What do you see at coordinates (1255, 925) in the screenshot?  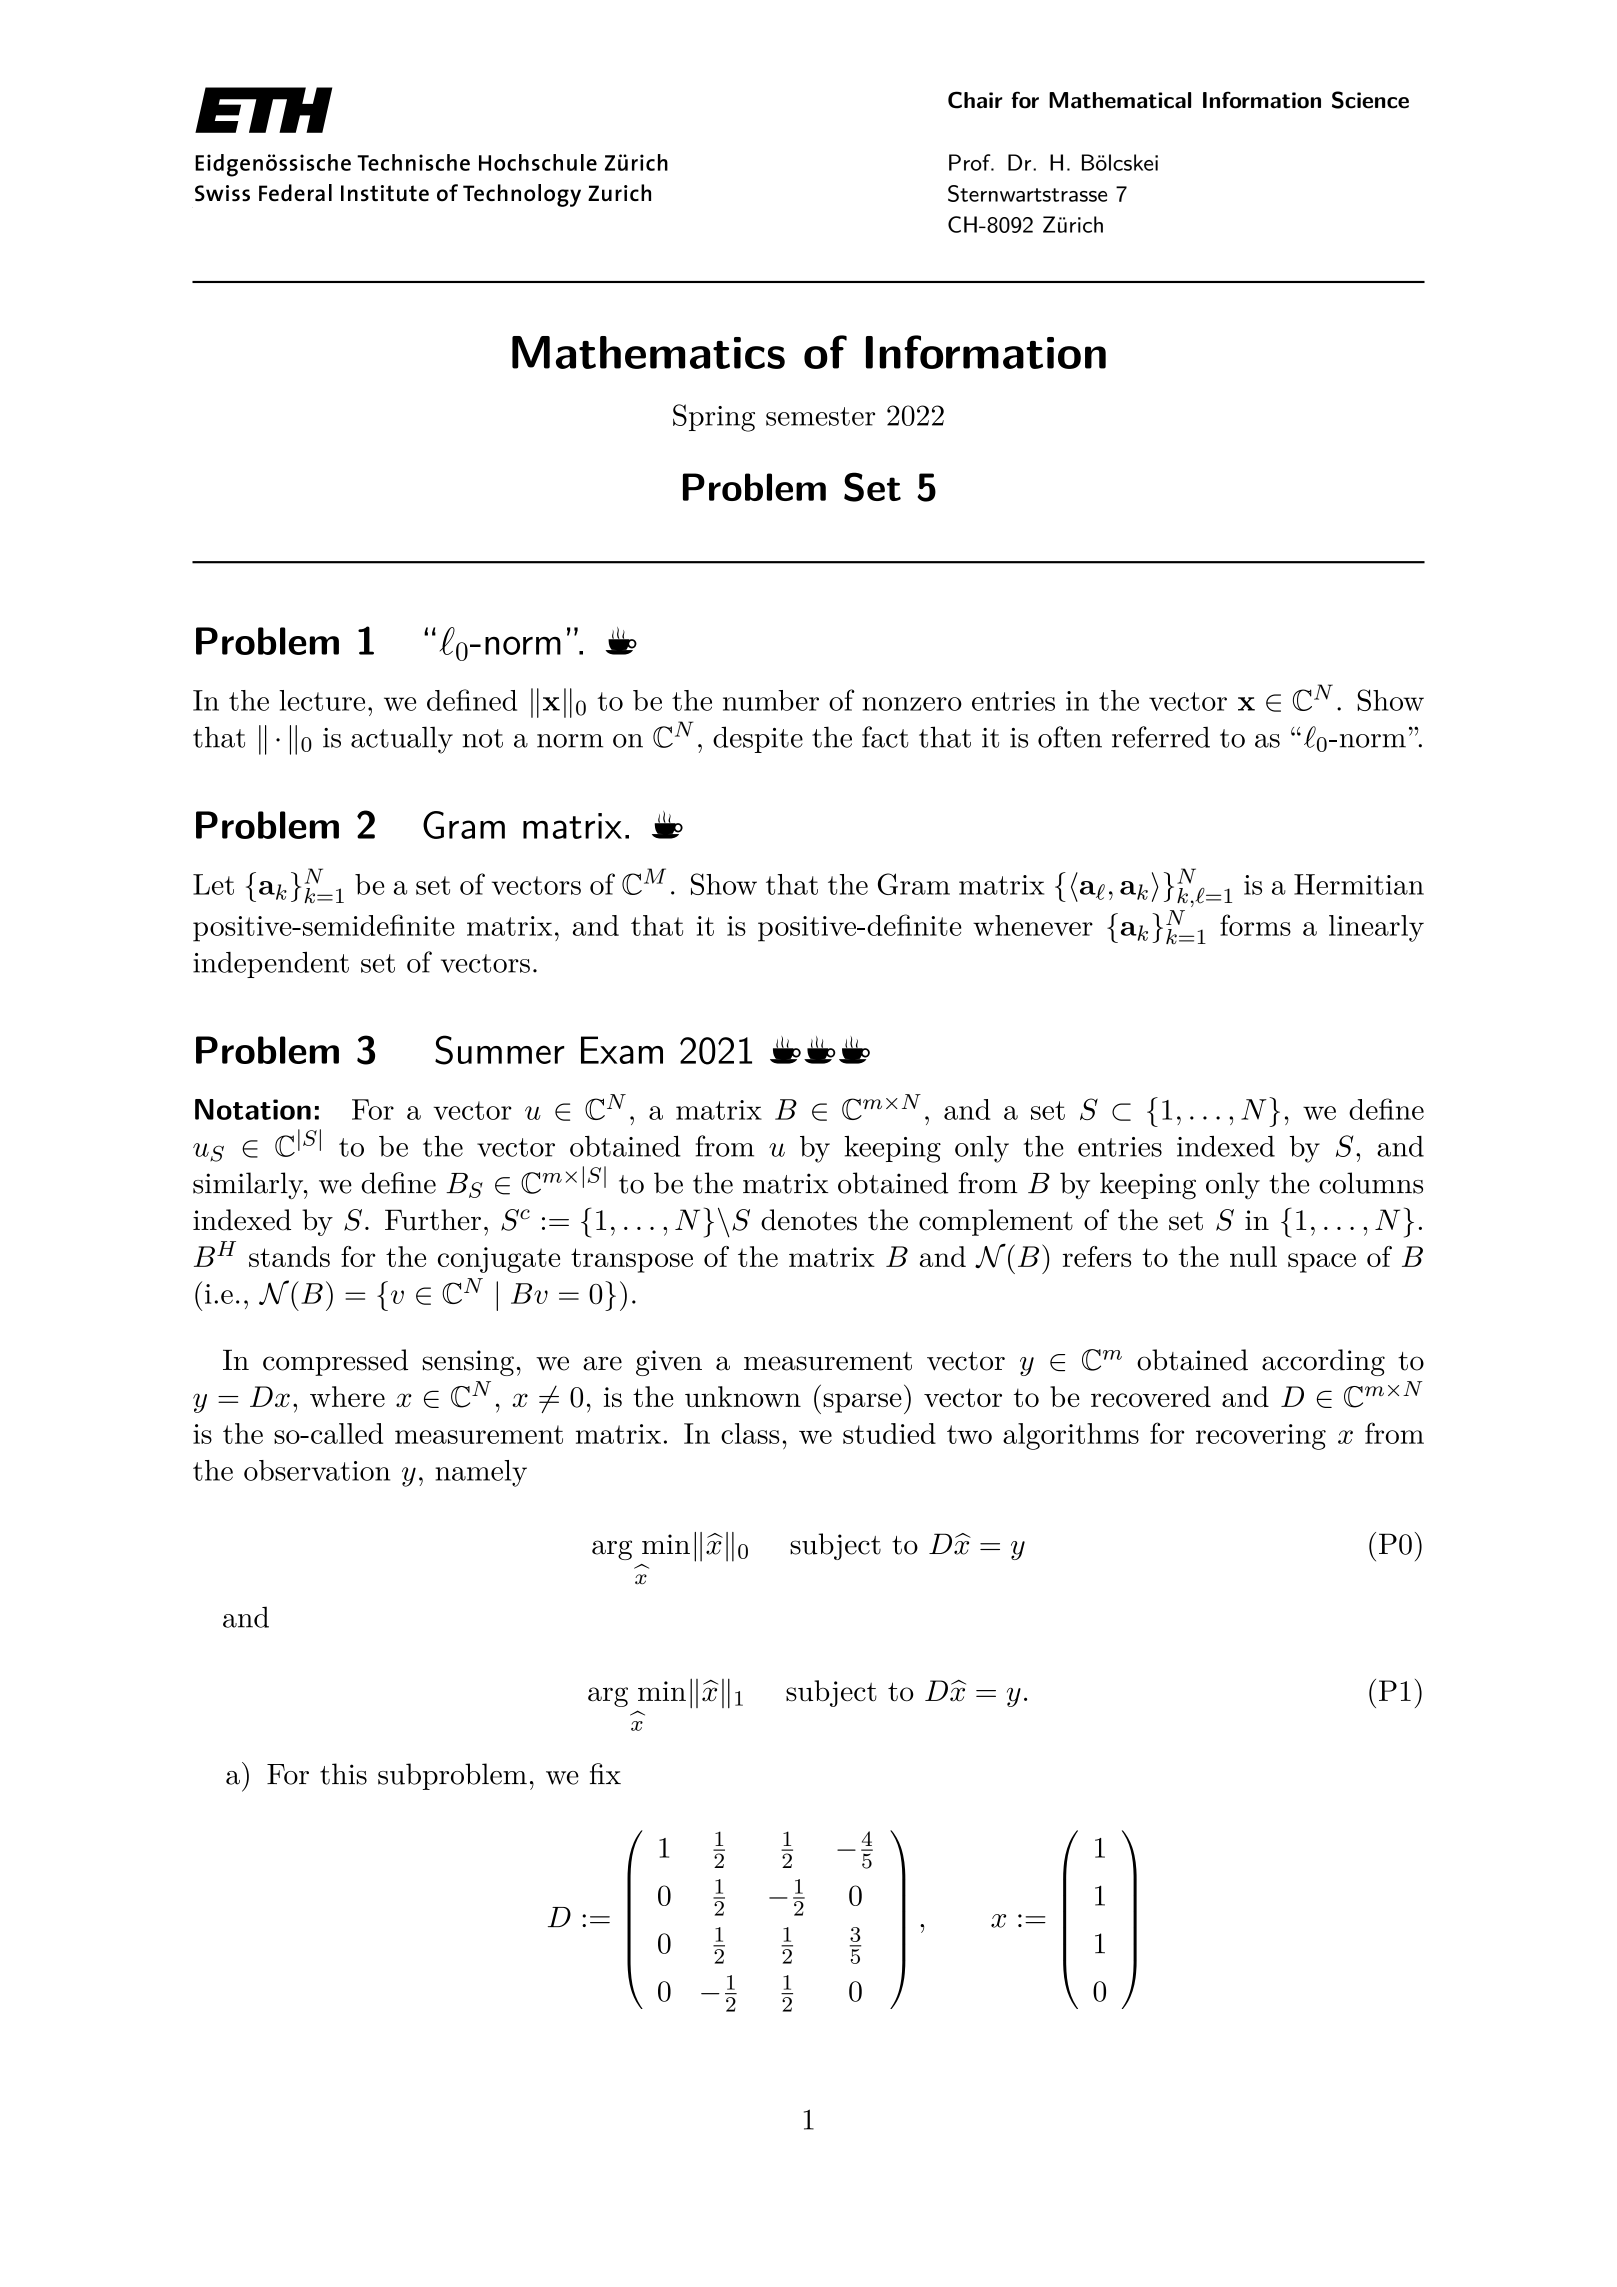 I see `forms` at bounding box center [1255, 925].
